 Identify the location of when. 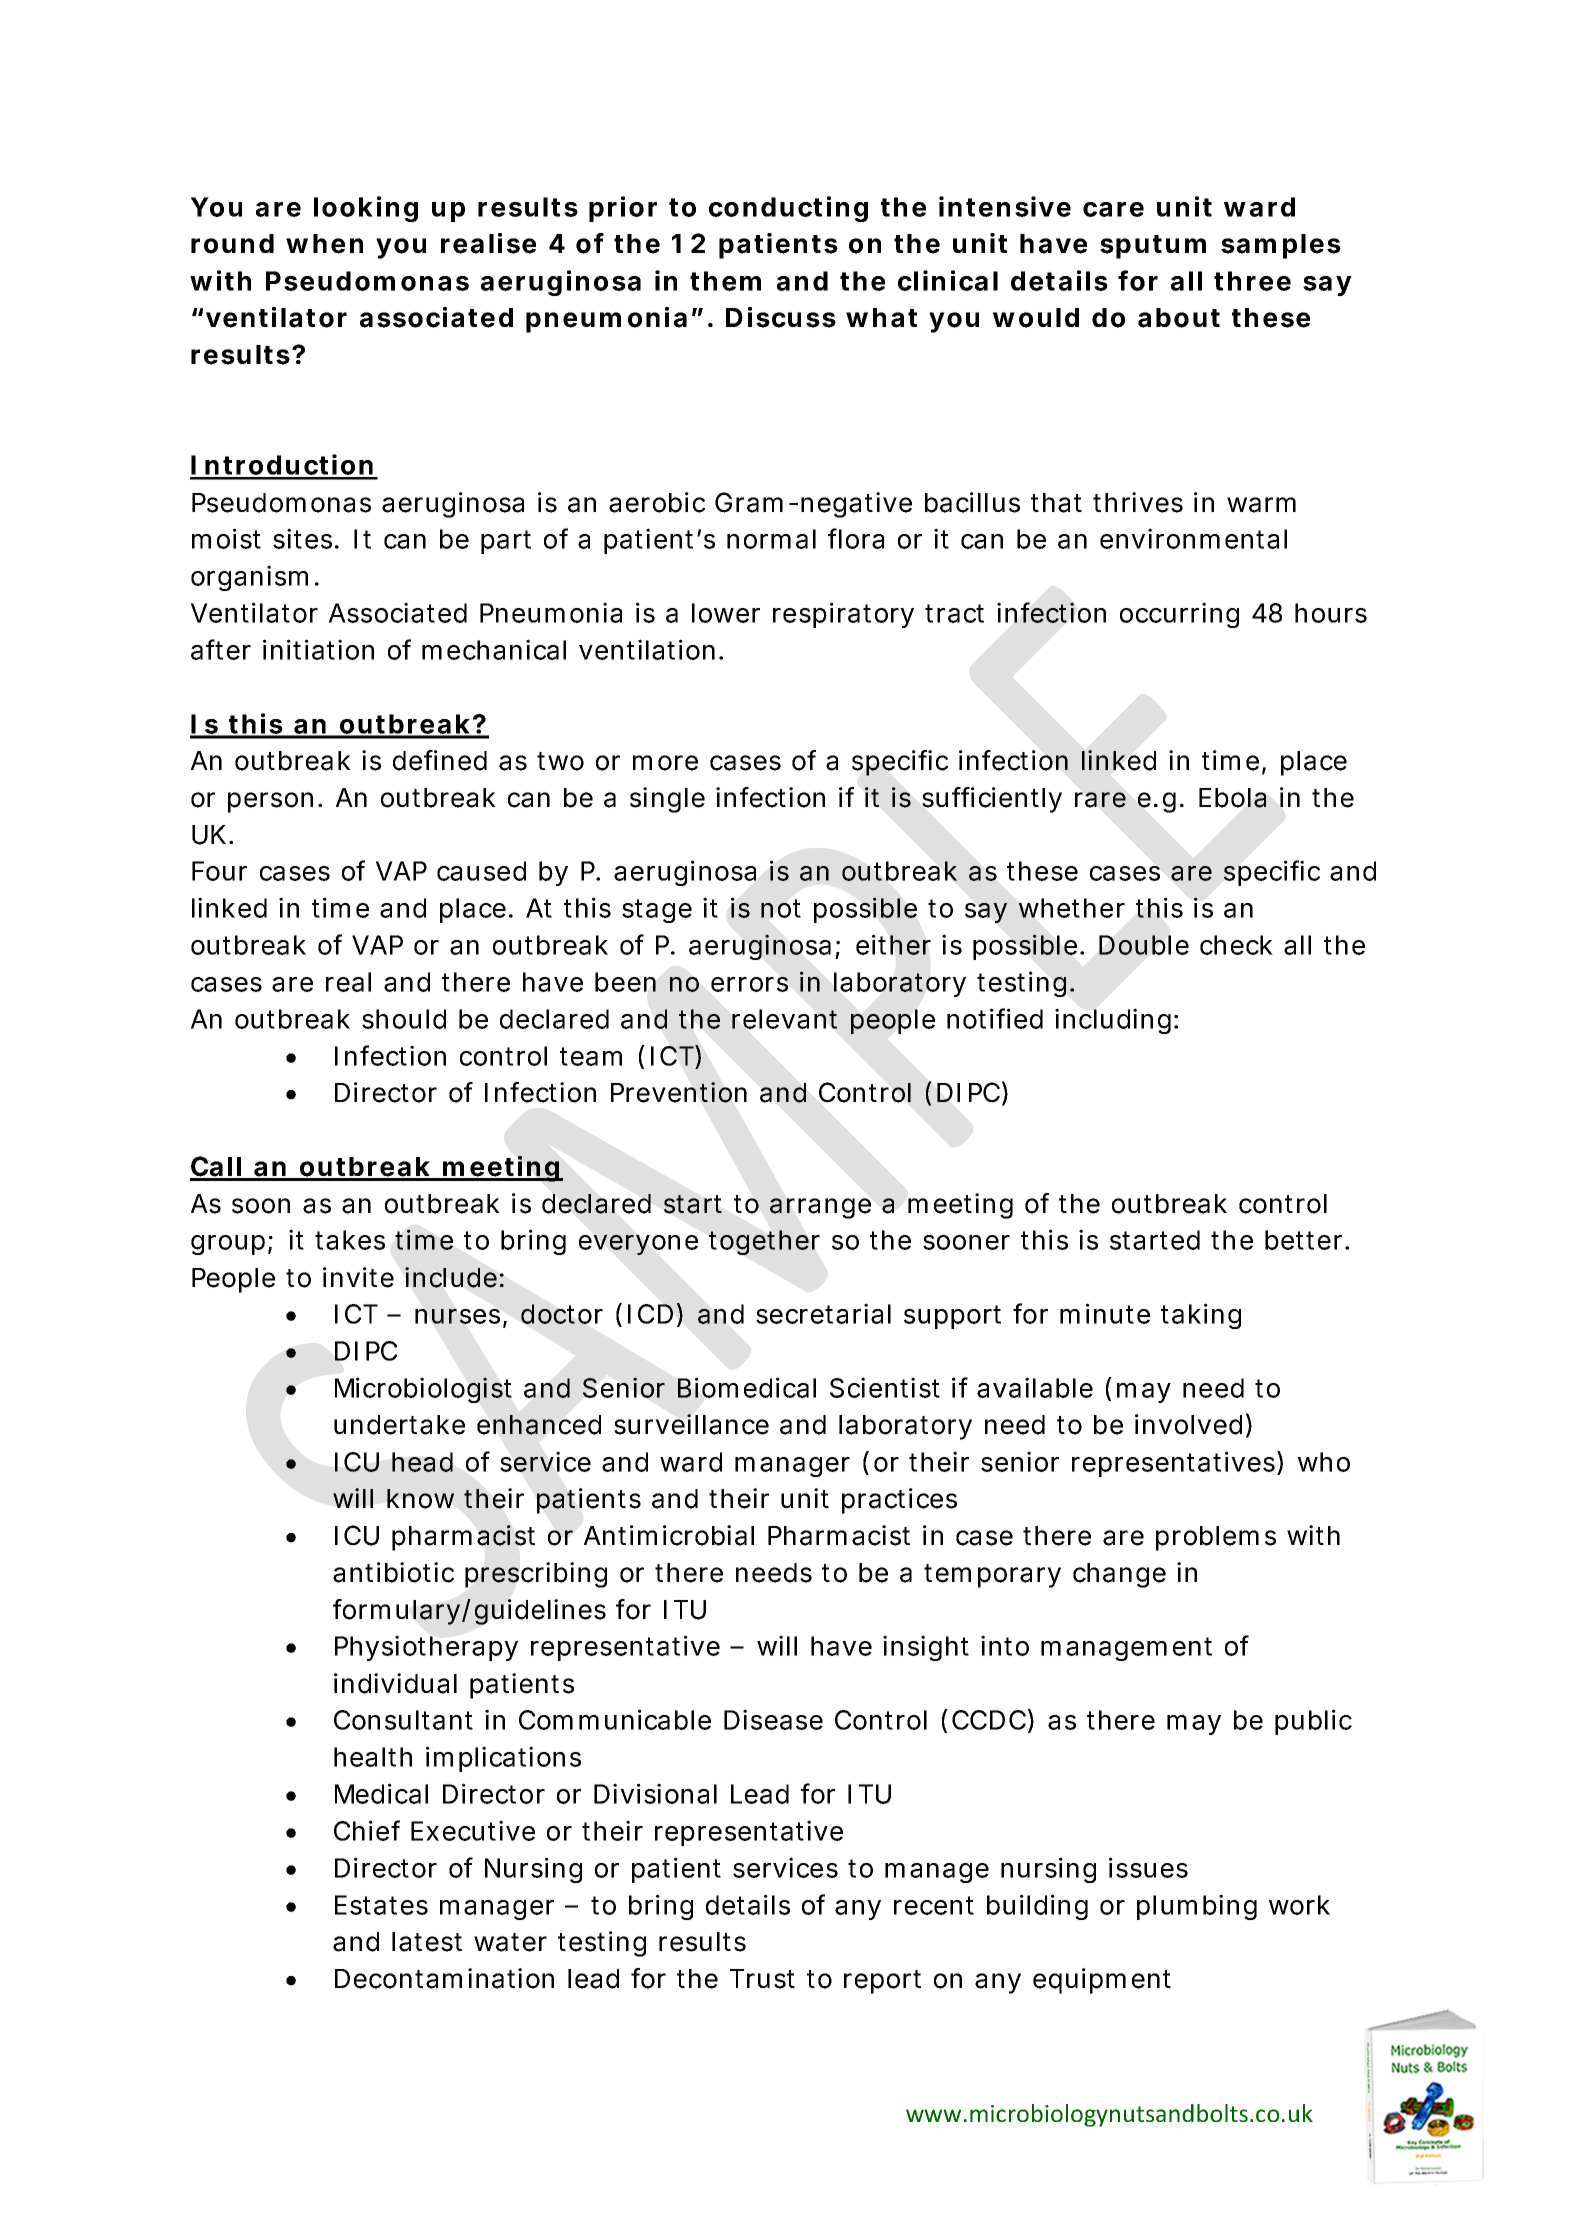
(324, 244).
